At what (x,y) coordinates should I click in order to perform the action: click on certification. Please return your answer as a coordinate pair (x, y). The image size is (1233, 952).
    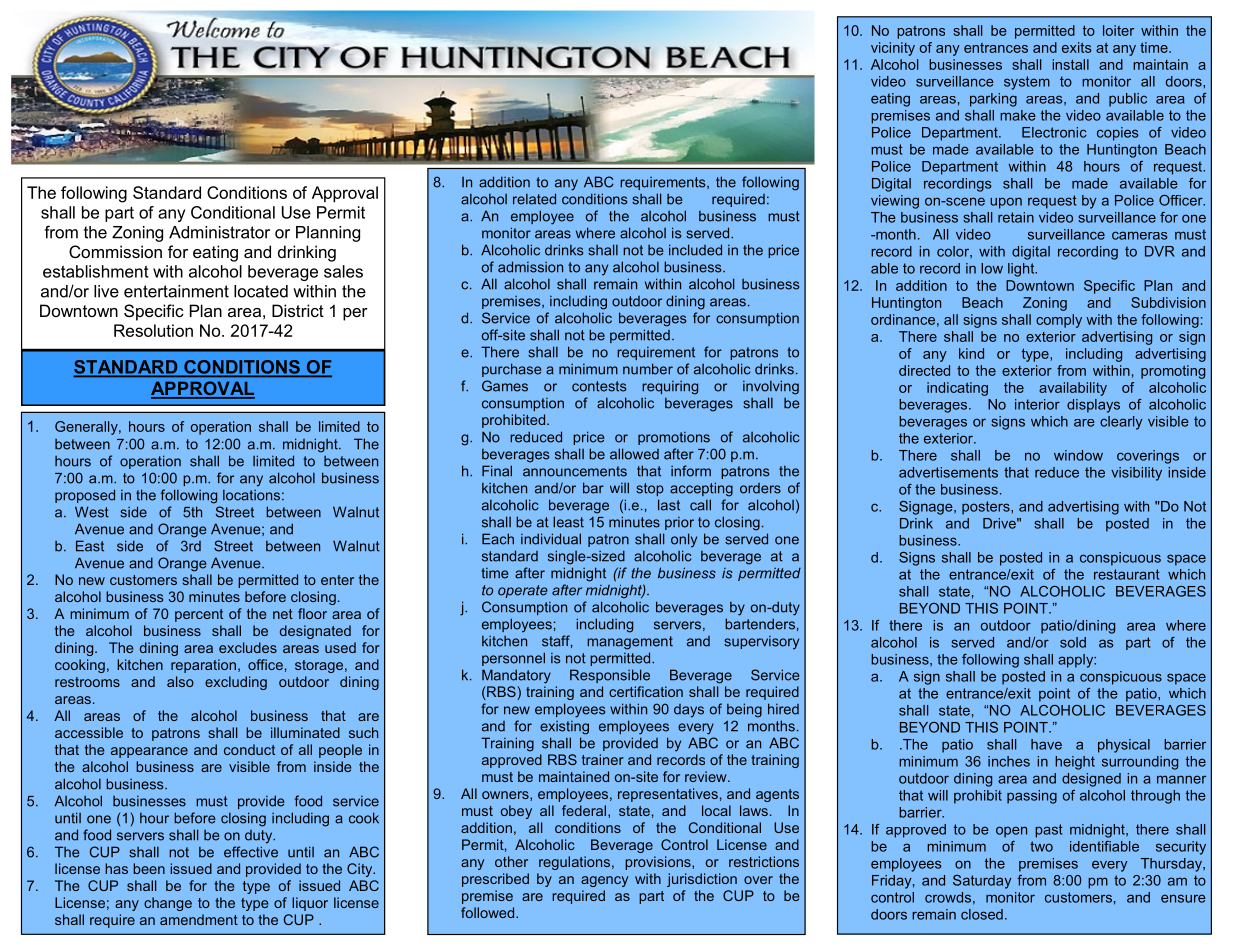
    Looking at the image, I should click on (646, 691).
